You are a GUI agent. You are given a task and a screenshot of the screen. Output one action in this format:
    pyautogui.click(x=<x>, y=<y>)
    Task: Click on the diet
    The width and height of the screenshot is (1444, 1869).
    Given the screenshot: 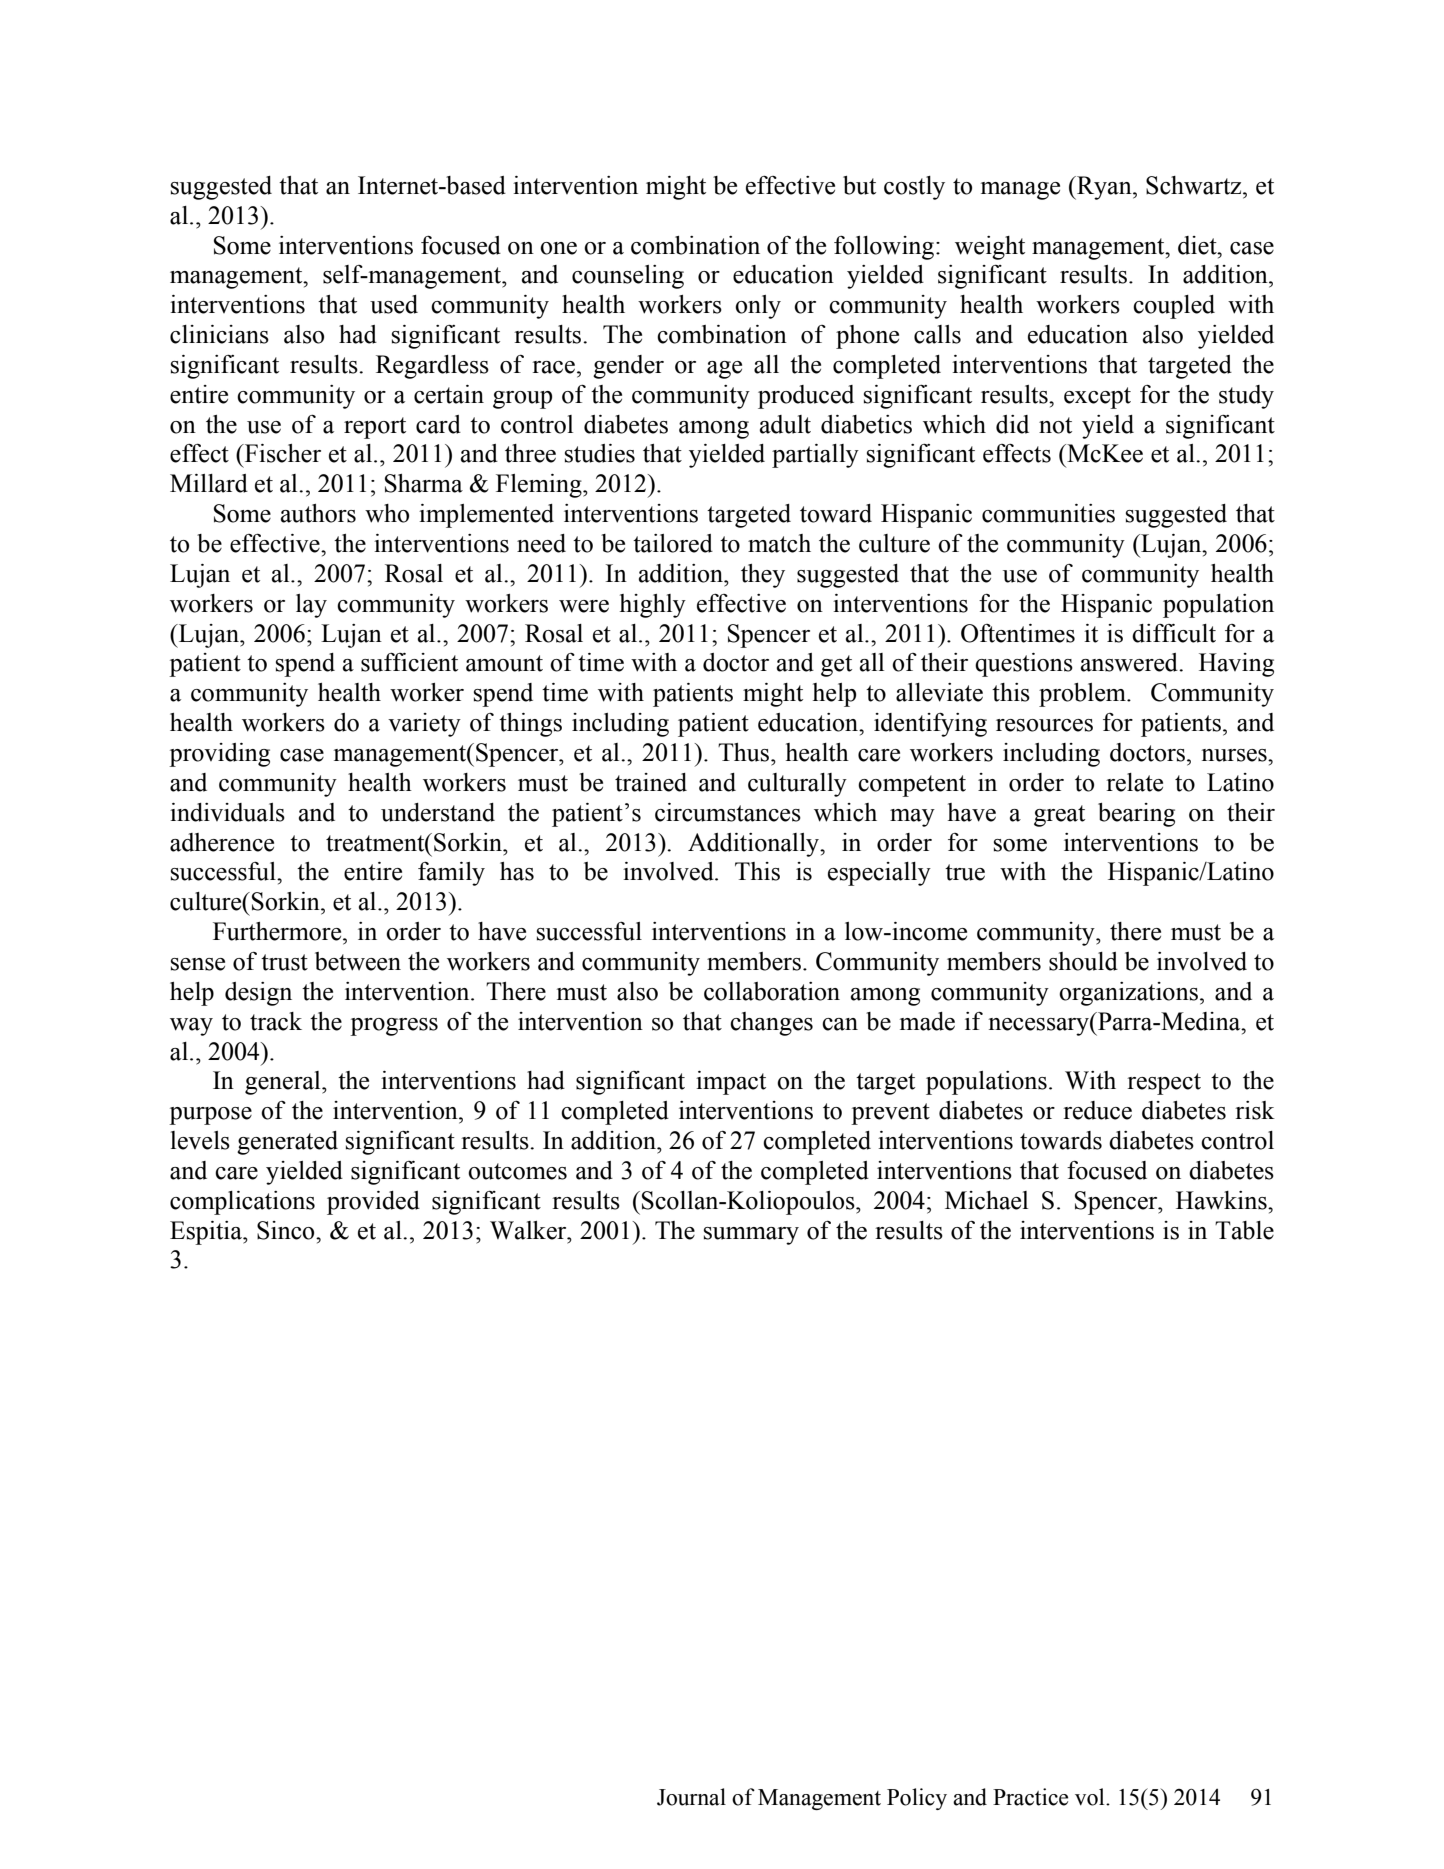 What is the action you would take?
    pyautogui.click(x=1198, y=245)
